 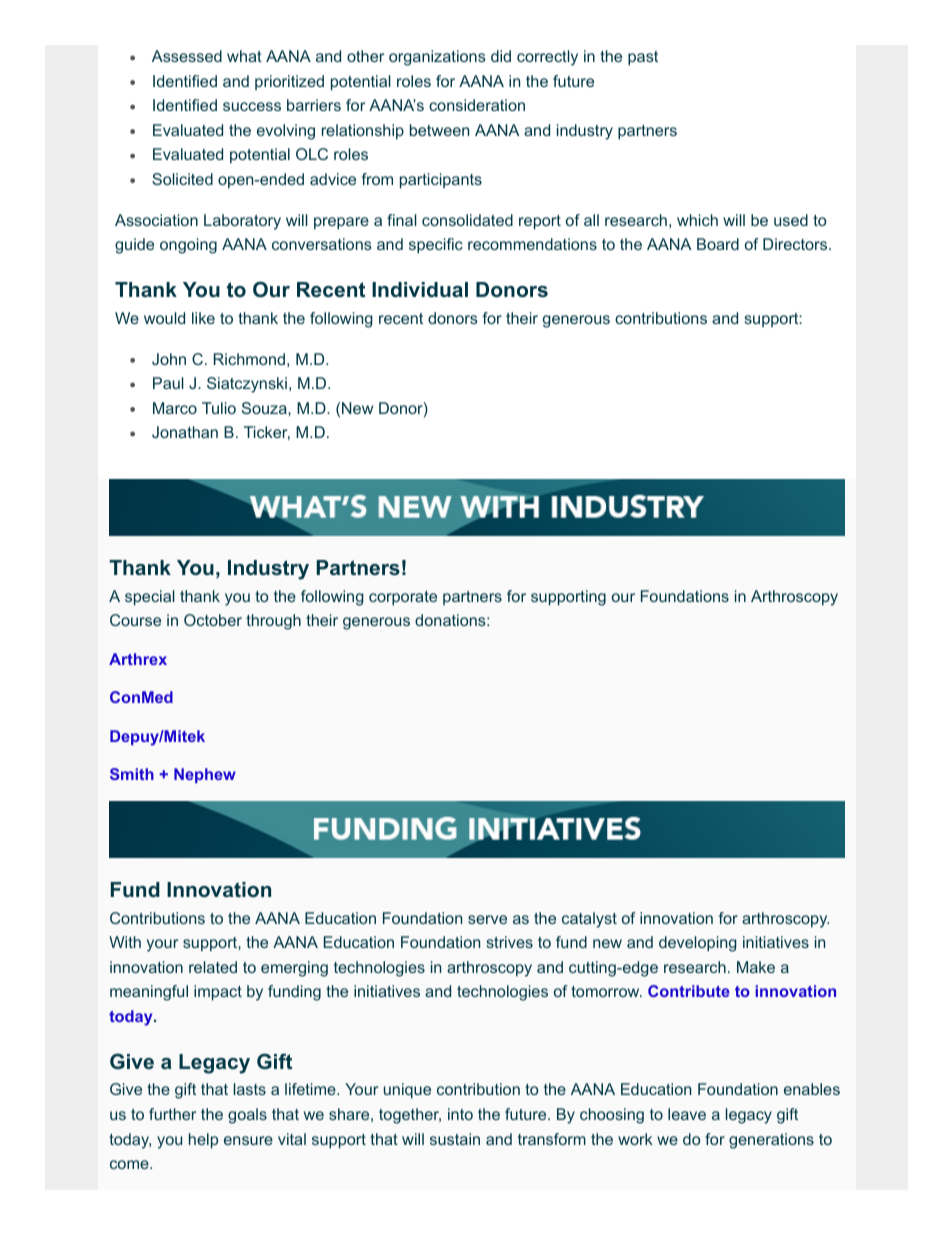 I want to click on past, so click(x=643, y=58).
